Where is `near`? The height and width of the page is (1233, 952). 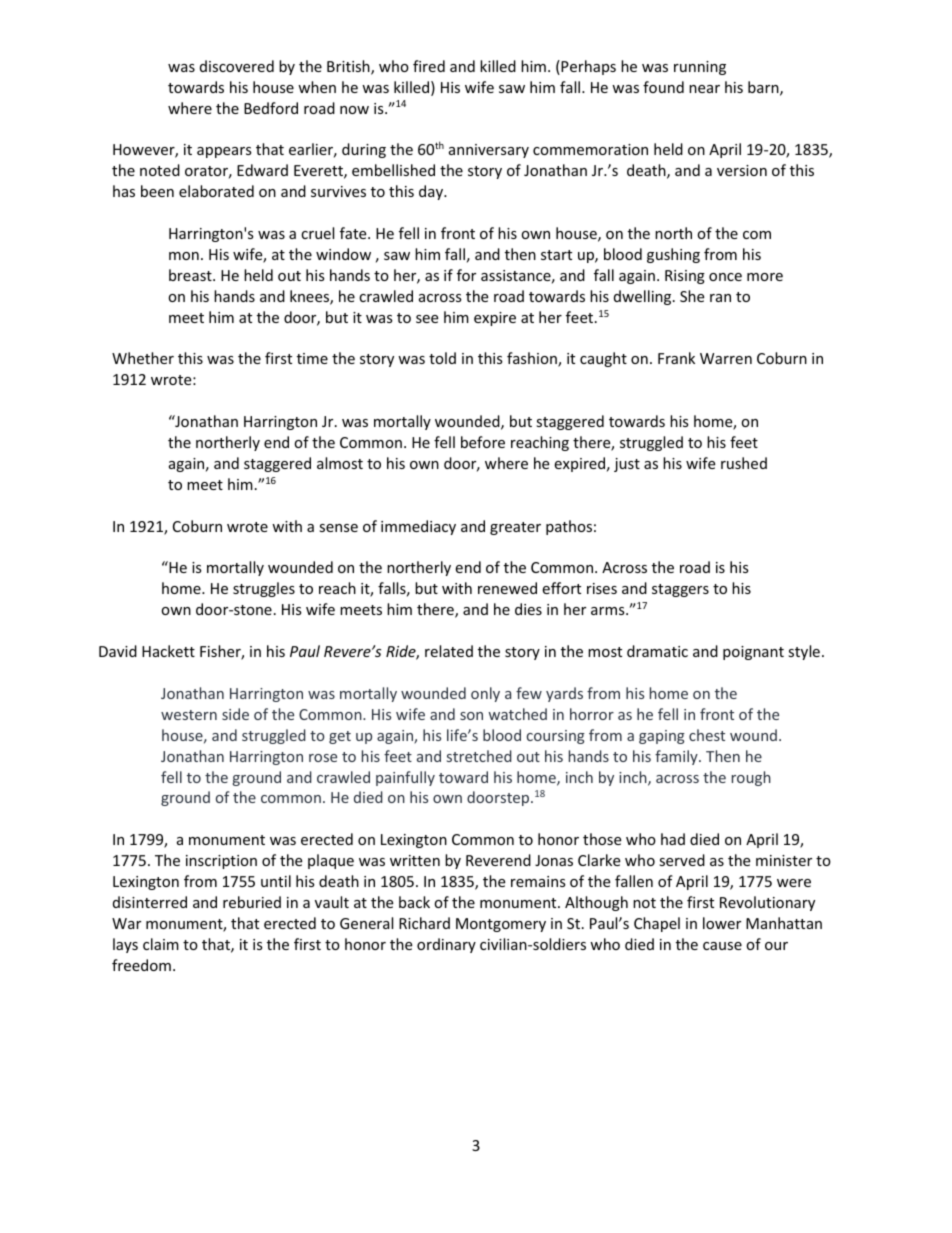 near is located at coordinates (704, 89).
